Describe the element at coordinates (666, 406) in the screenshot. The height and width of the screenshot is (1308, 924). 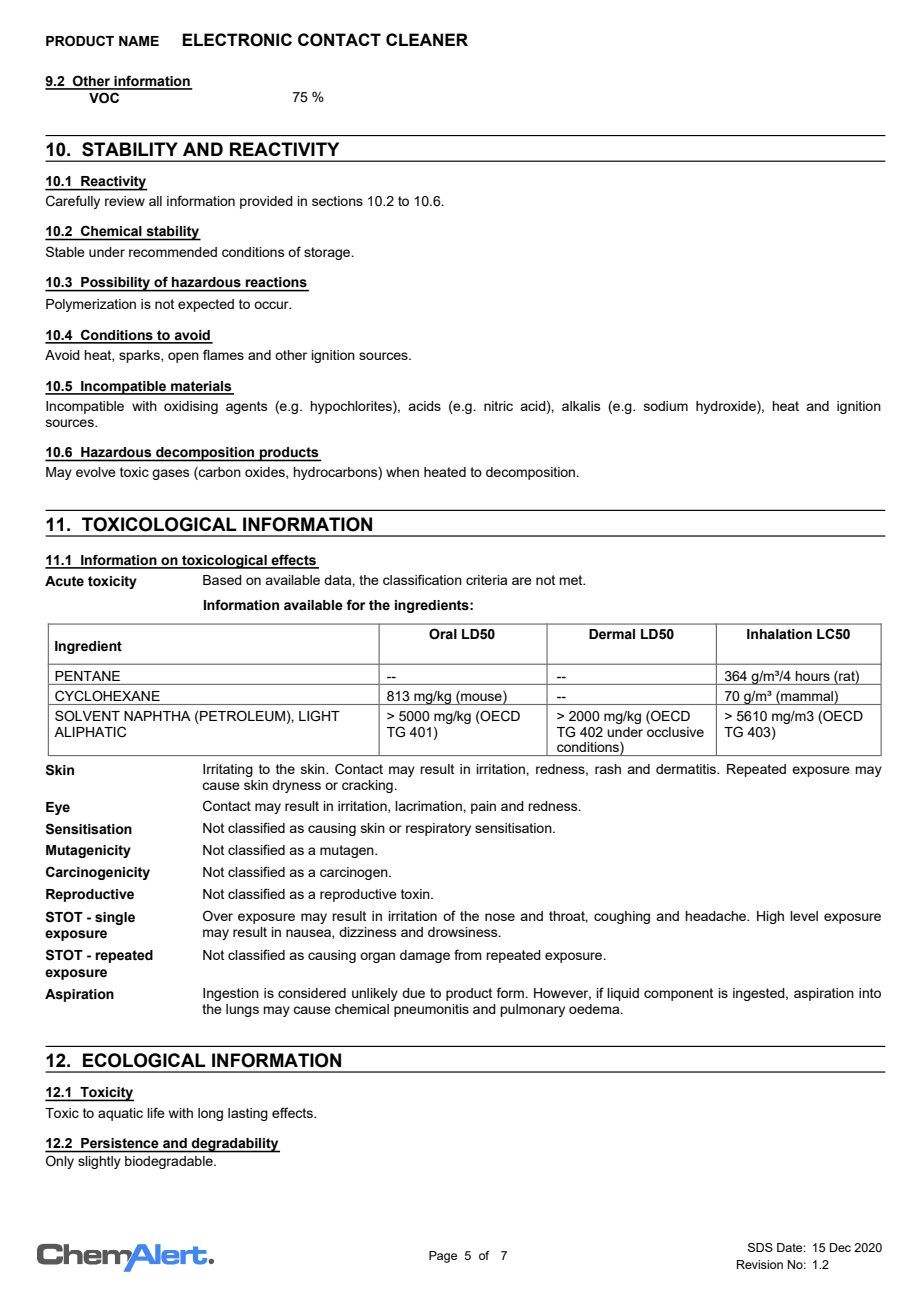
I see `sodium` at that location.
